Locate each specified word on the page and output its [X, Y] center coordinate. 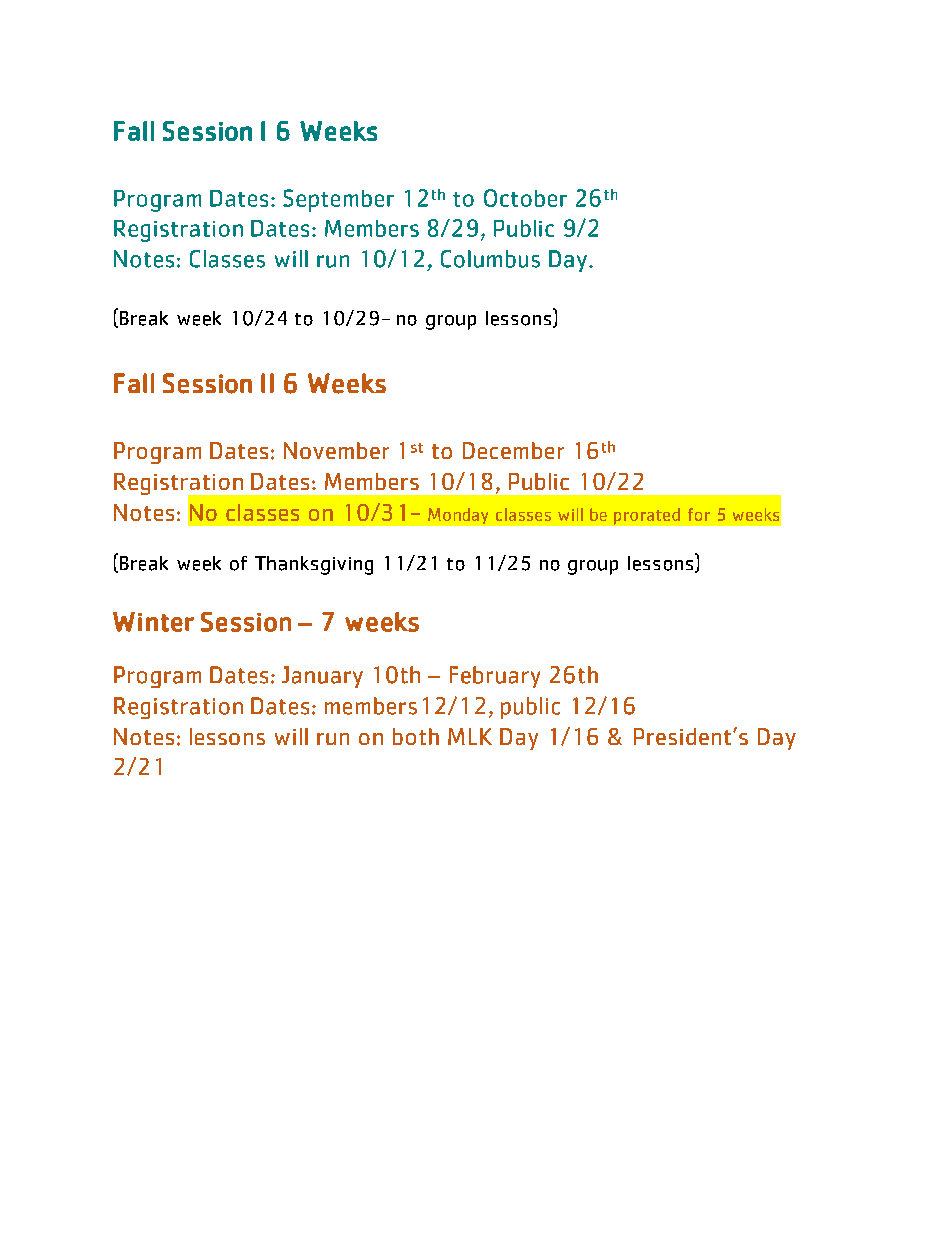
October [525, 198]
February [495, 677]
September [338, 200]
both [416, 736]
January [322, 677]
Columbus [490, 259]
